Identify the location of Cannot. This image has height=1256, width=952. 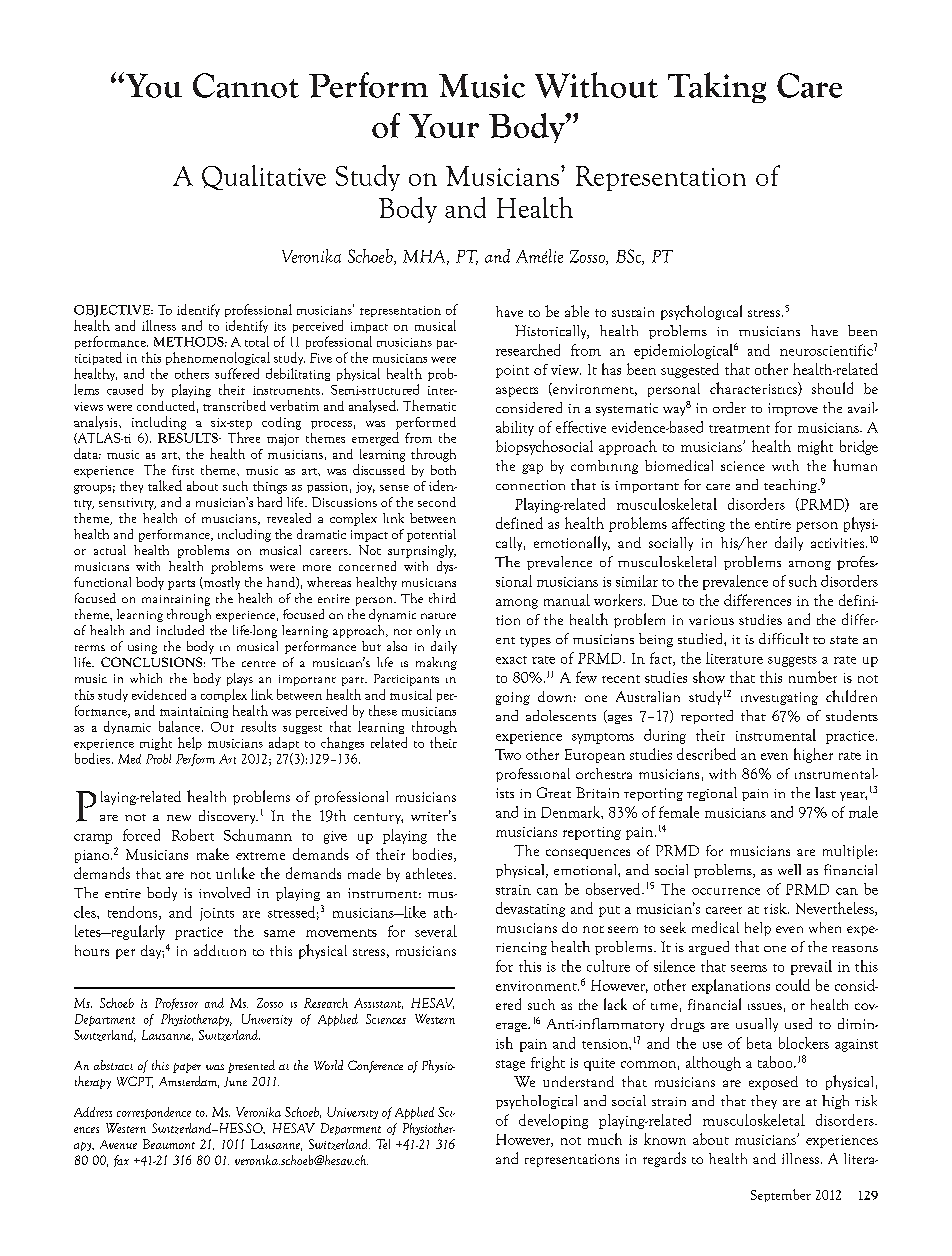
(246, 85).
